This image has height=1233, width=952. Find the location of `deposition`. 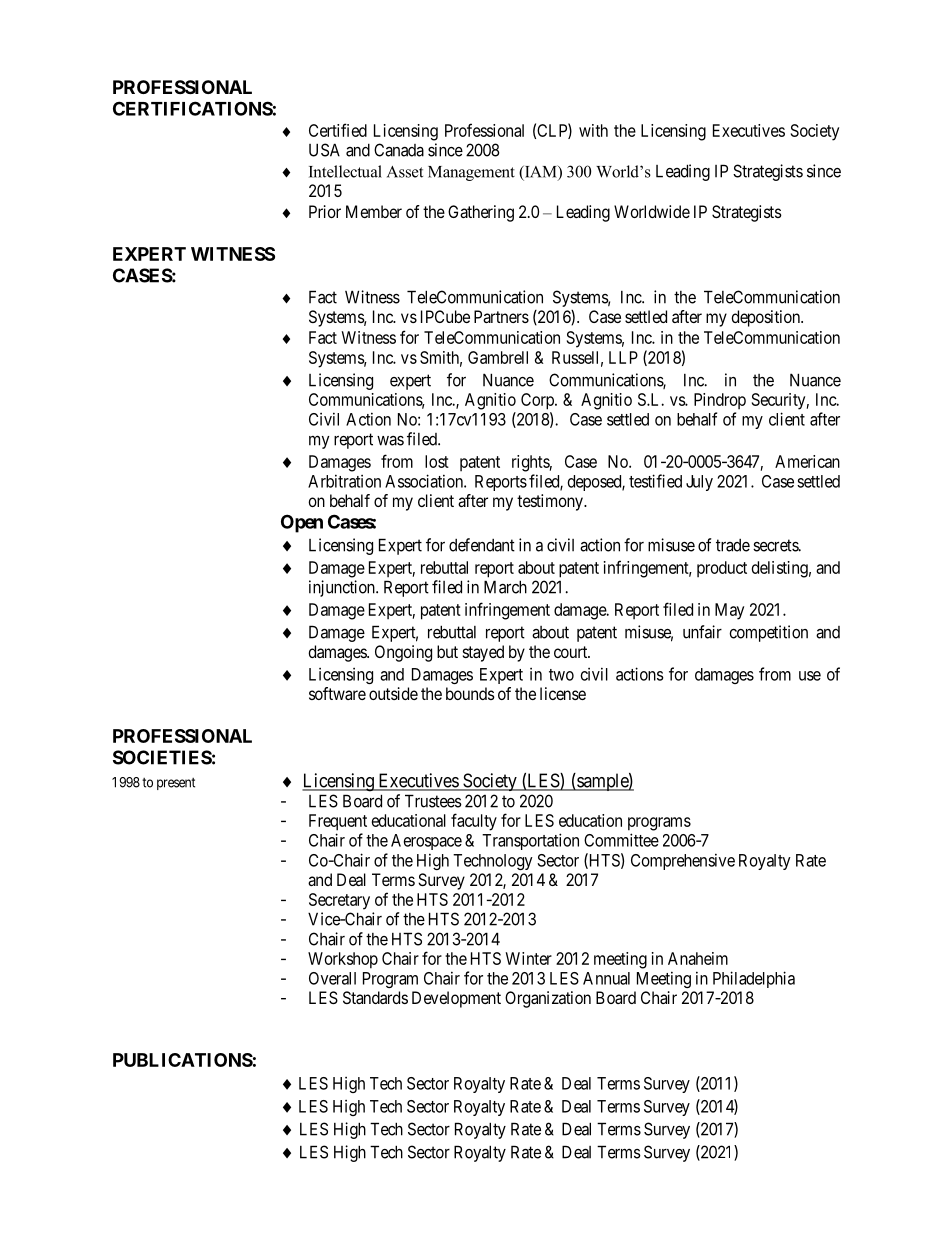

deposition is located at coordinates (766, 318).
